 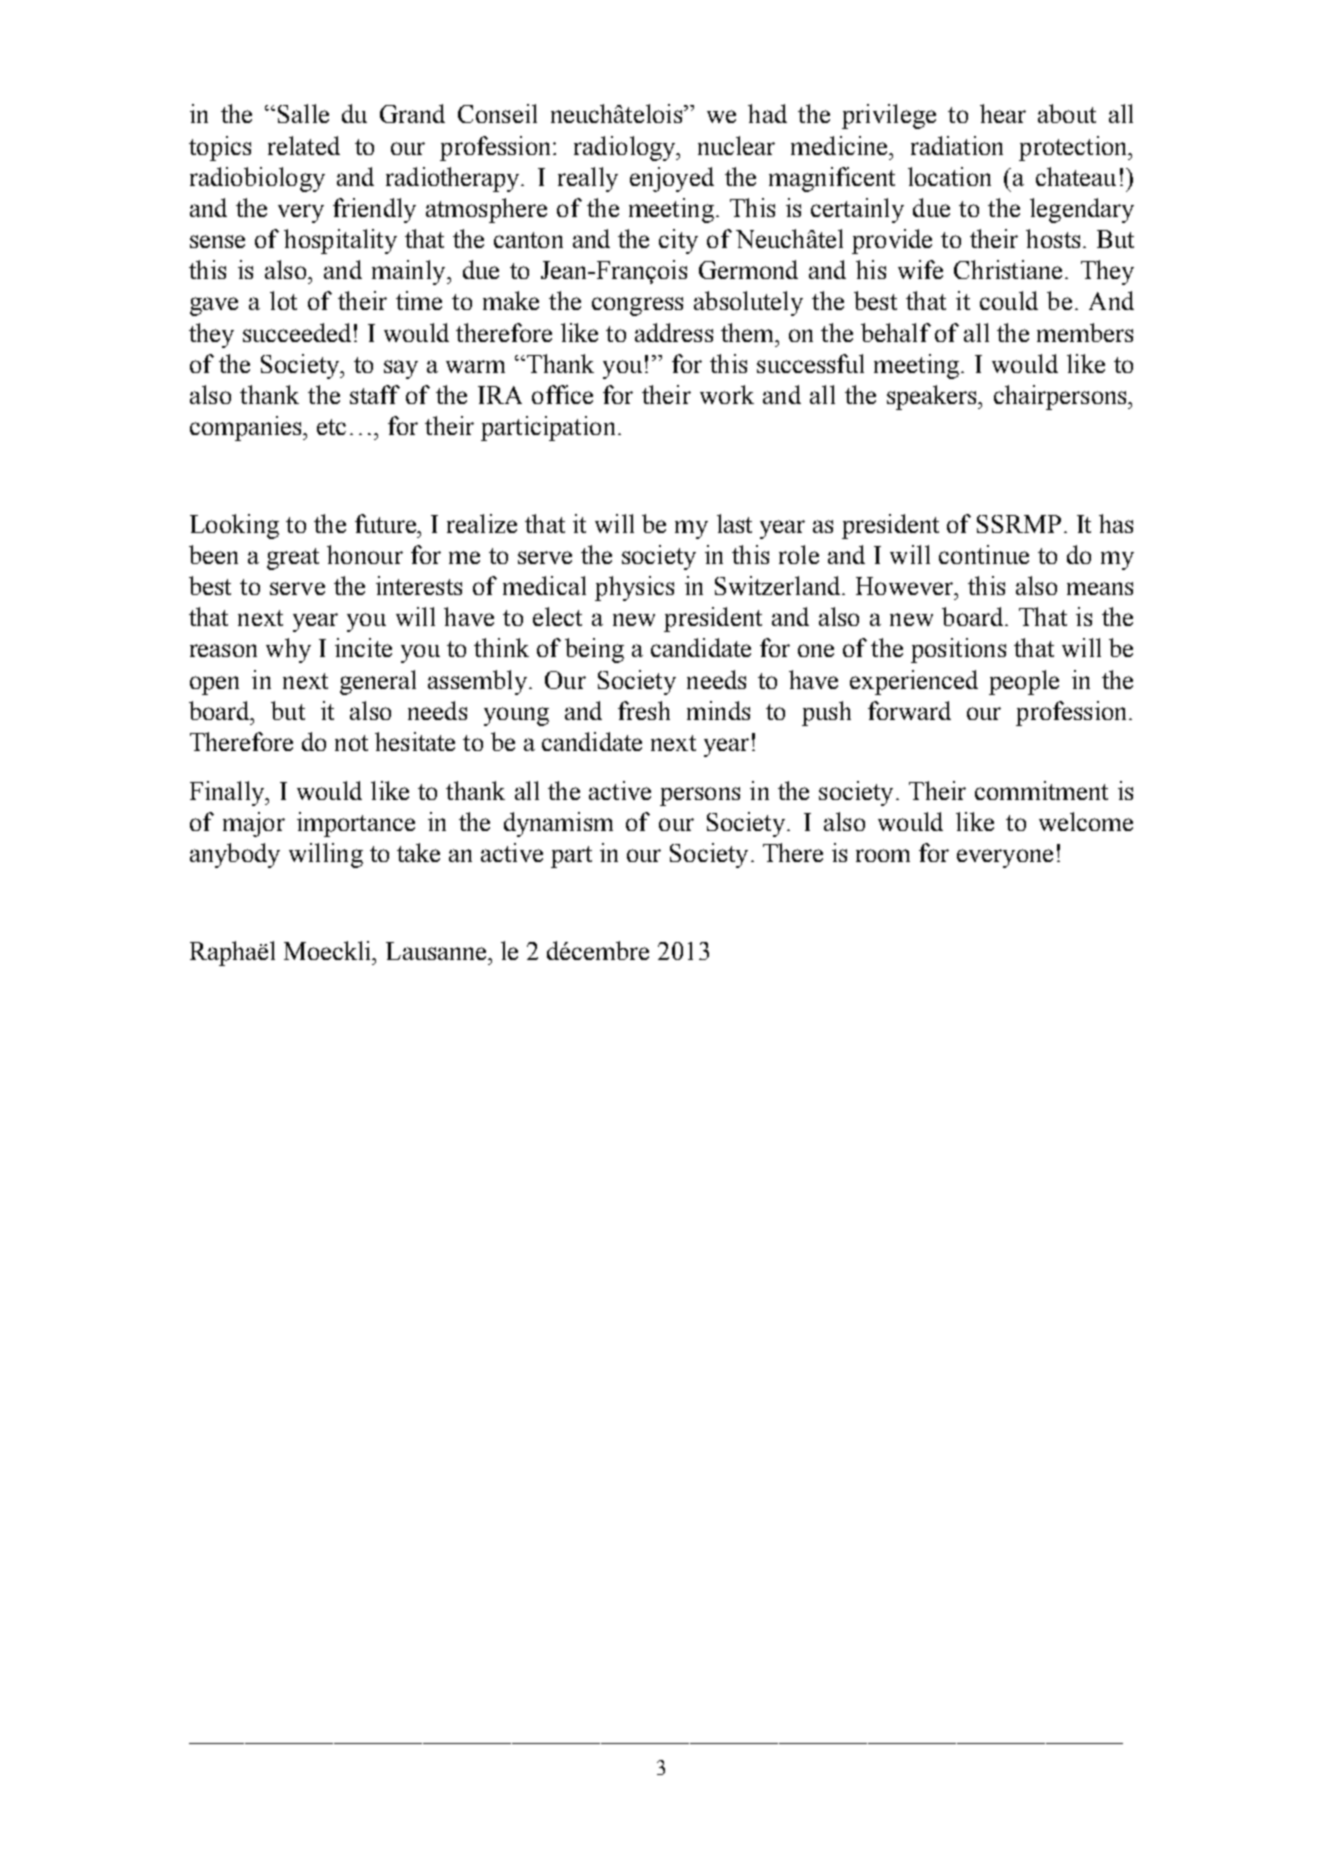 I want to click on radiology, so click(x=626, y=148).
